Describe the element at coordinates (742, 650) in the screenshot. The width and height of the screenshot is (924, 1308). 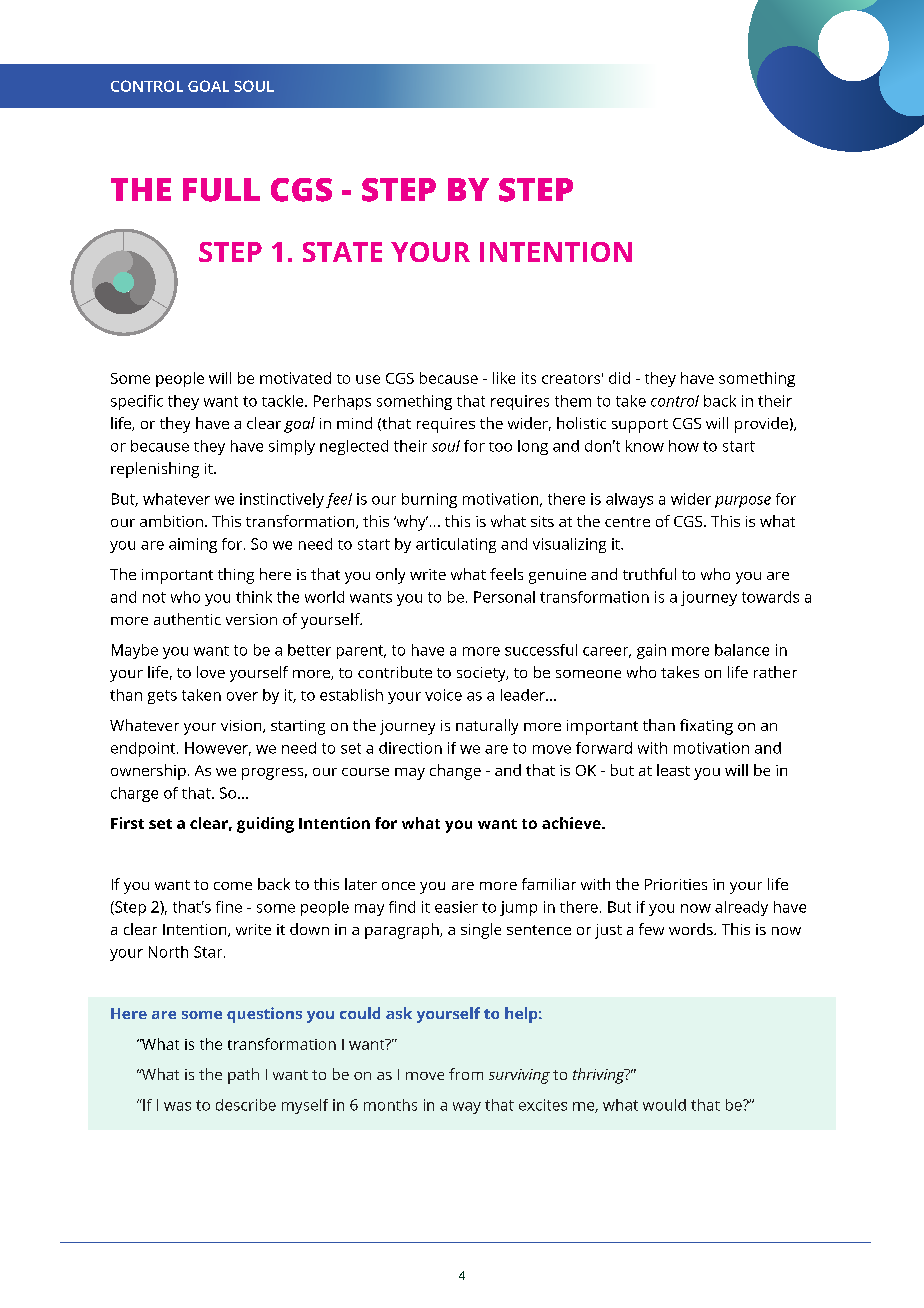
I see `balance` at that location.
